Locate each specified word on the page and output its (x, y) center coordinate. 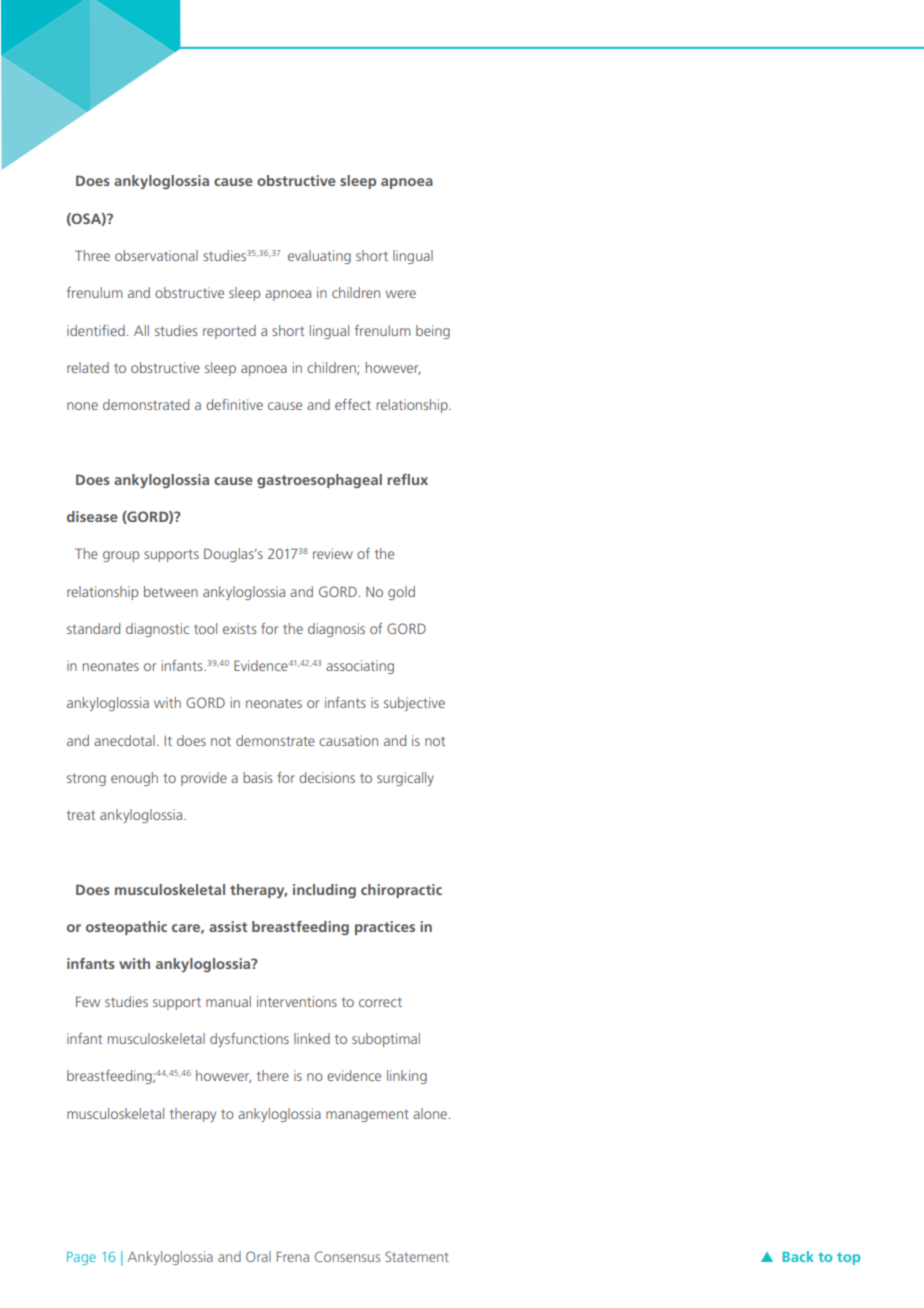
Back (798, 1256)
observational (156, 255)
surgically (405, 779)
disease (92, 516)
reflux (407, 479)
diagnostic (157, 630)
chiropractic (401, 891)
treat (81, 815)
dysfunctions (249, 1040)
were (400, 294)
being (433, 332)
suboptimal (386, 1040)
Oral (258, 1256)
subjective (414, 704)
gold (401, 593)
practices (385, 928)
